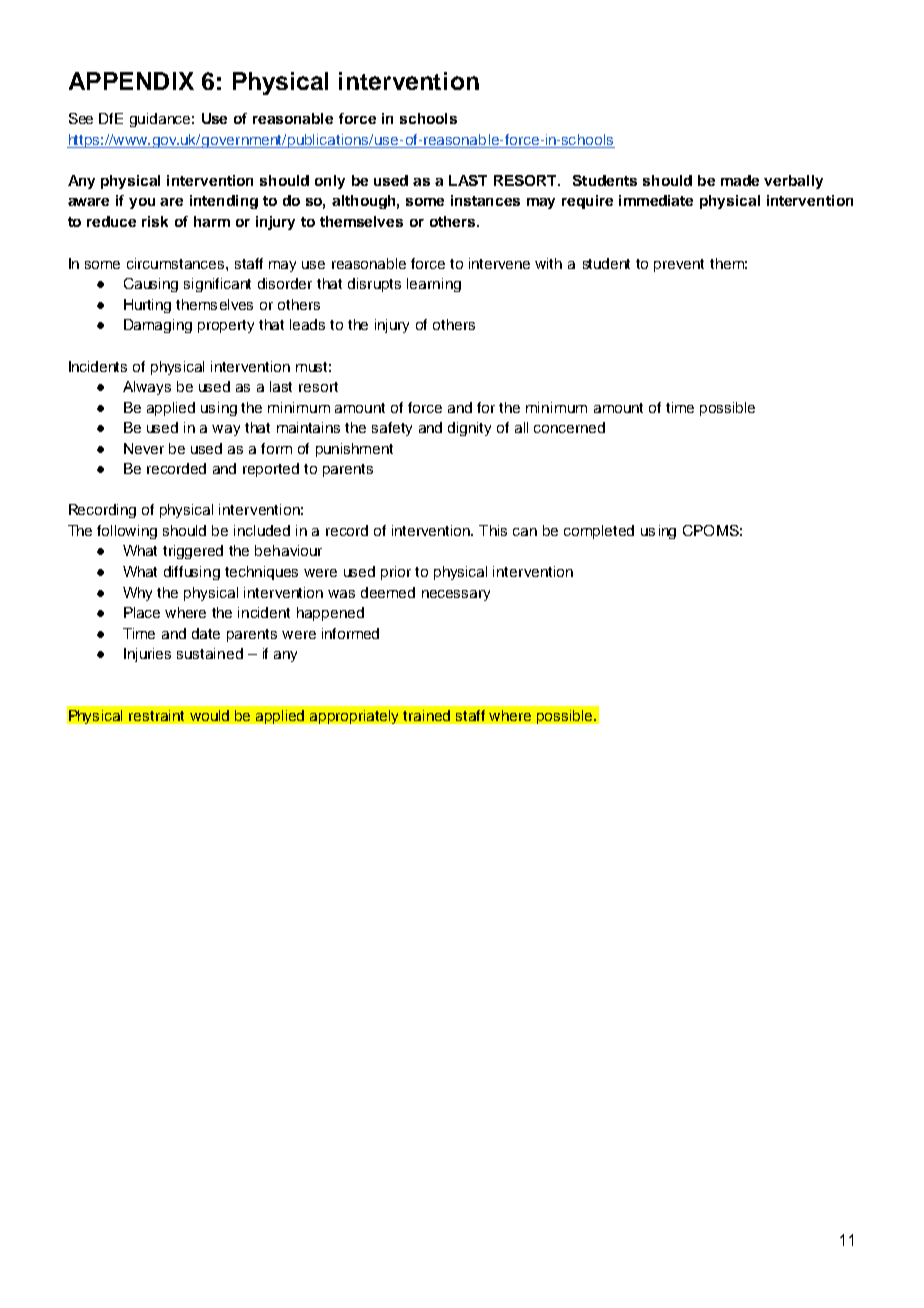 This screenshot has width=924, height=1308. What do you see at coordinates (679, 265) in the screenshot?
I see `prevent` at bounding box center [679, 265].
